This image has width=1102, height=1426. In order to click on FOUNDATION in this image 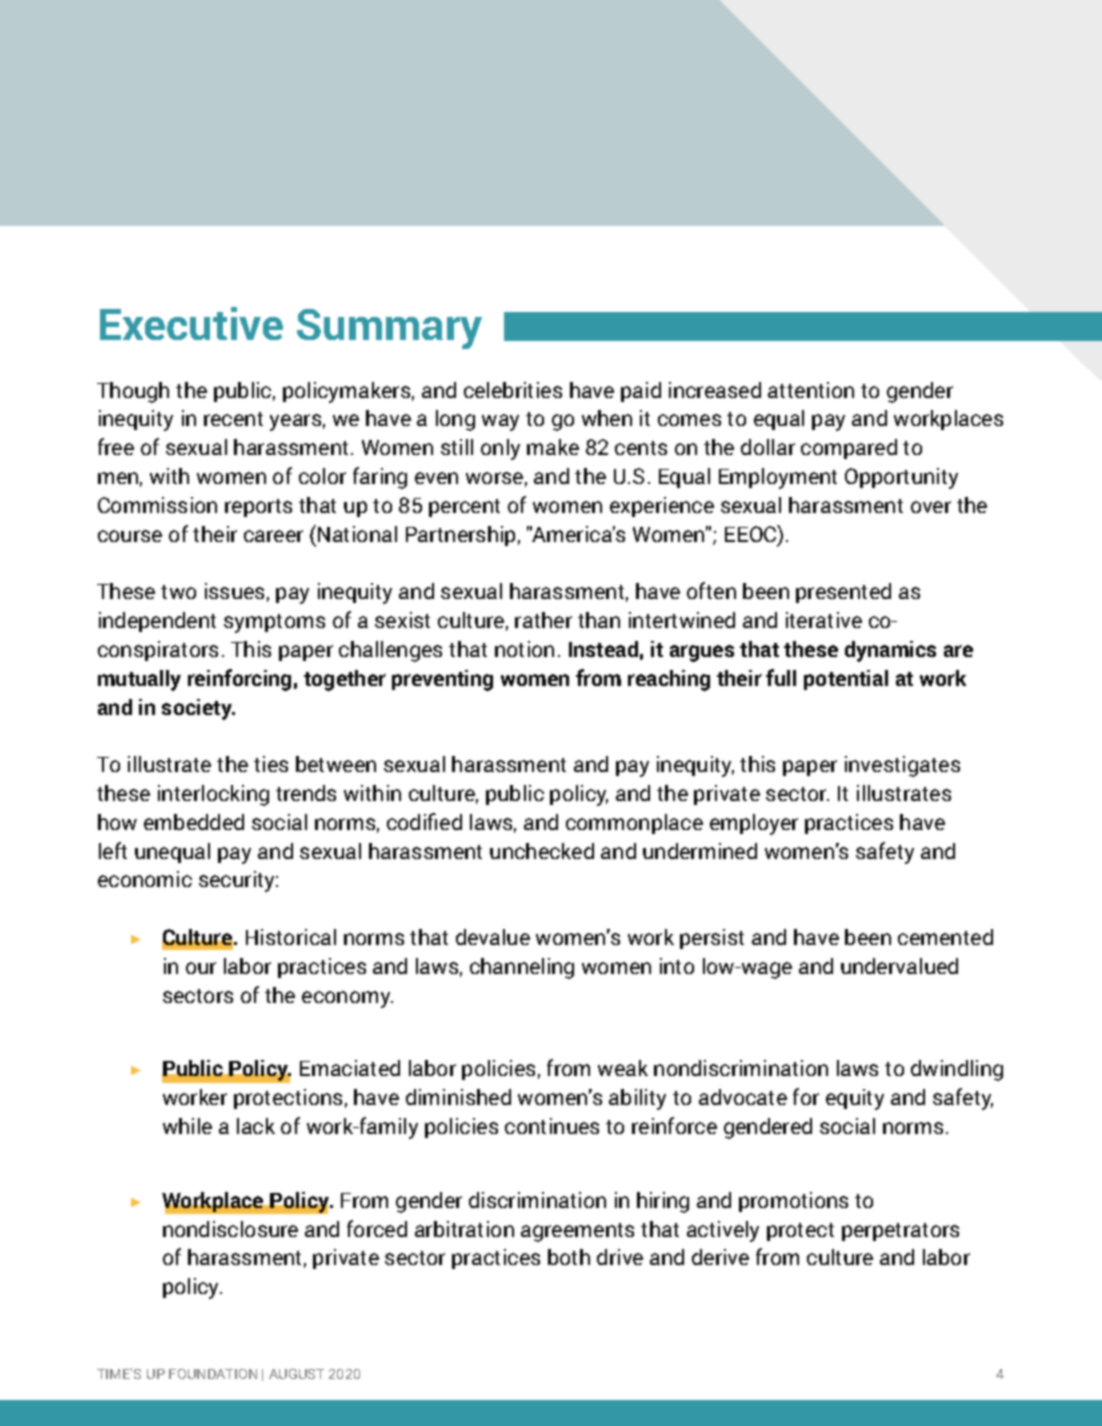, I will do `click(213, 1374)`.
